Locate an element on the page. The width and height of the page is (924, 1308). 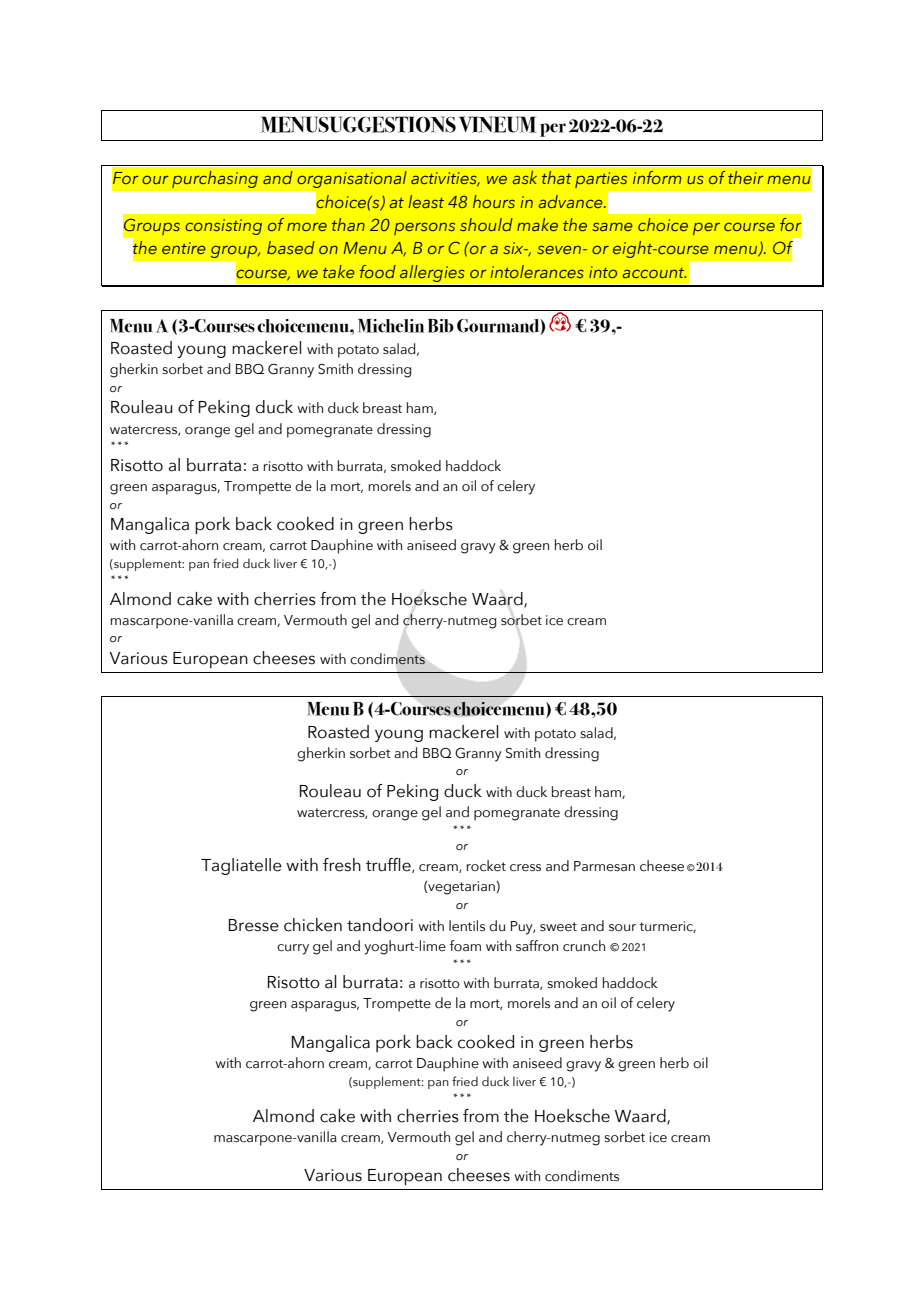
turmeric is located at coordinates (667, 927).
